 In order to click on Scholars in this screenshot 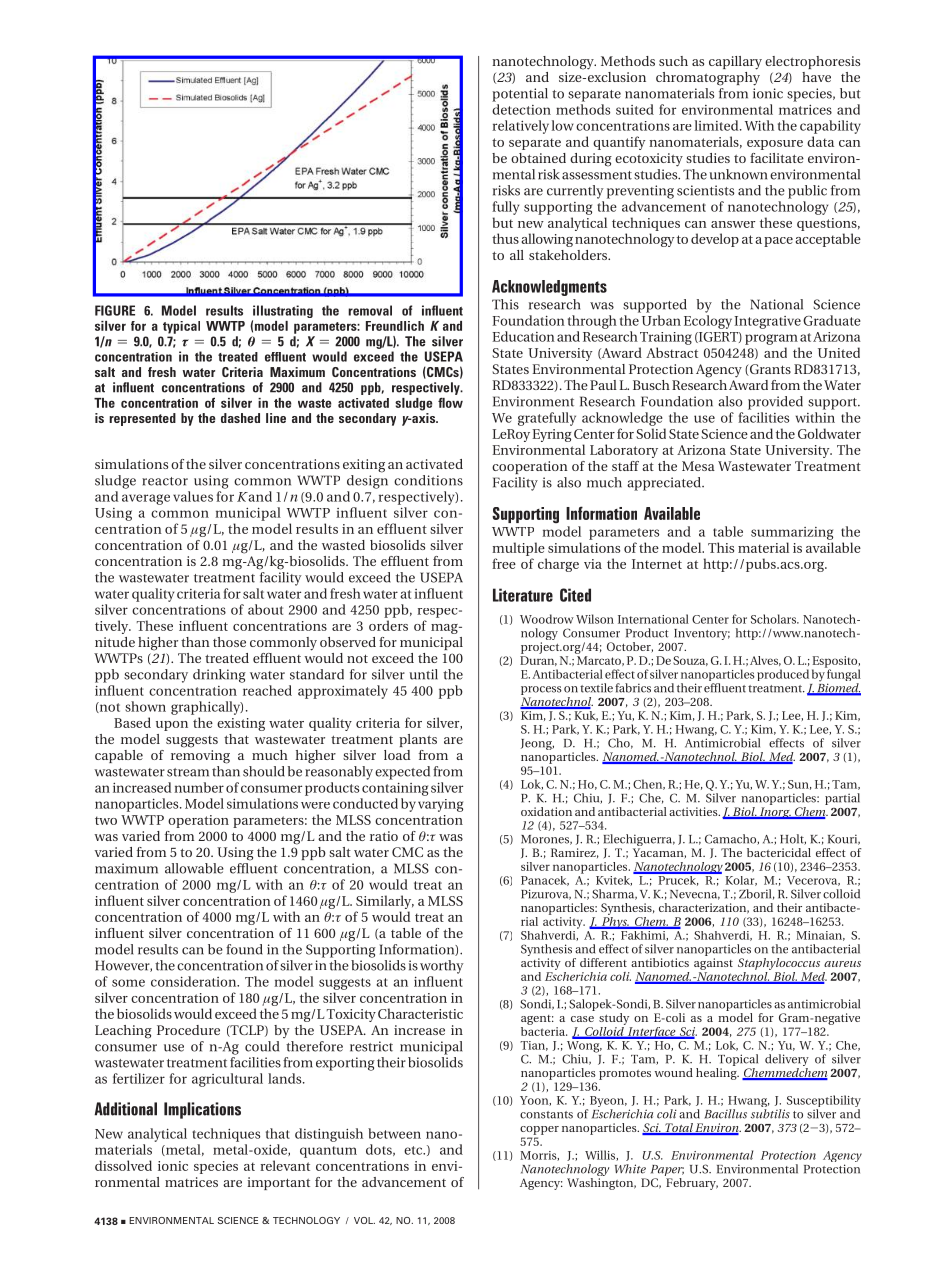, I will do `click(774, 619)`.
